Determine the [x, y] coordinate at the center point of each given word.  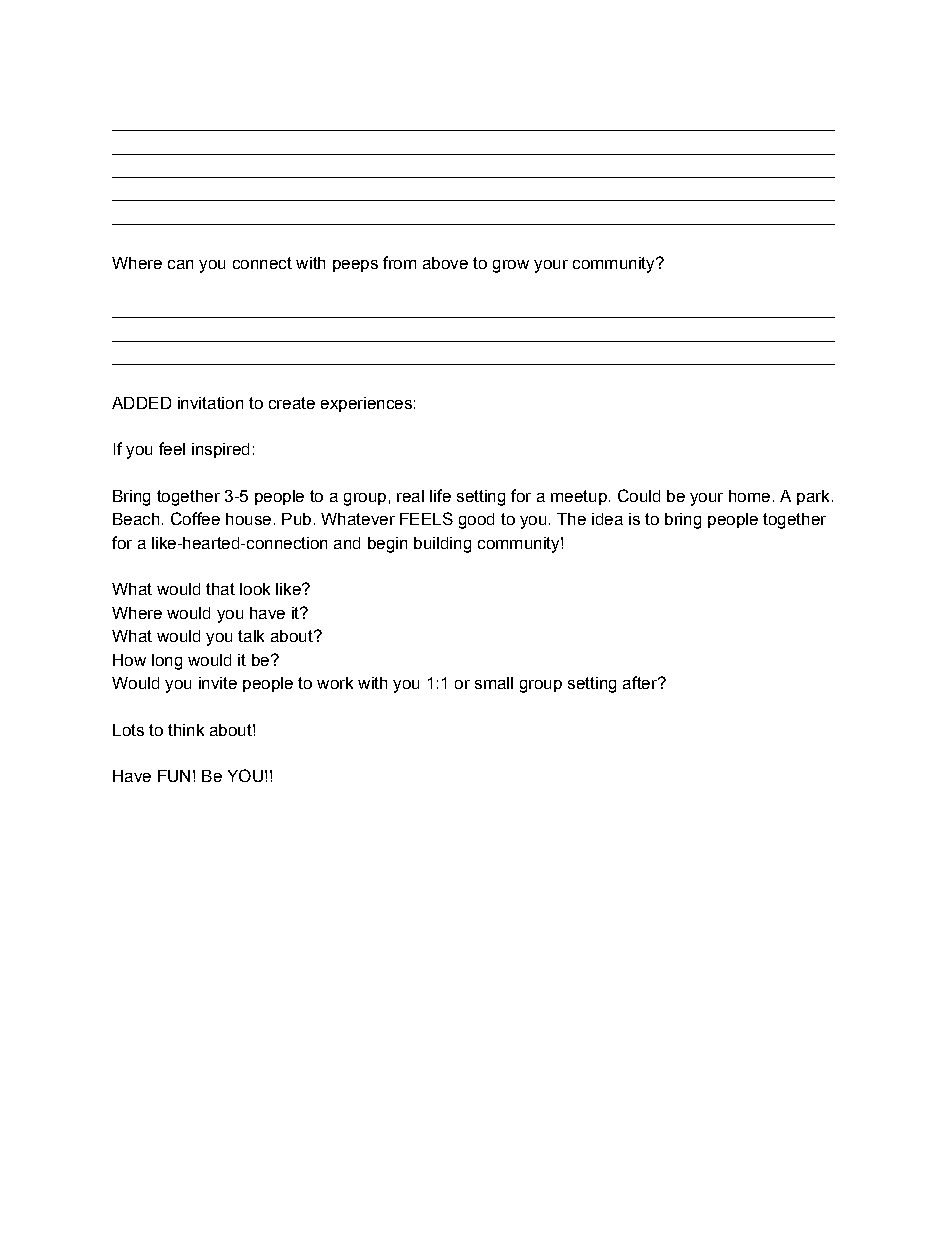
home [749, 496]
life [440, 495]
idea [607, 519]
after [641, 682]
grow [511, 266]
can [180, 264]
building [442, 545]
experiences [366, 404]
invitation [210, 403]
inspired [220, 450]
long [167, 662]
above [445, 263]
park [813, 497]
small [494, 683]
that [220, 589]
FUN [174, 776]
